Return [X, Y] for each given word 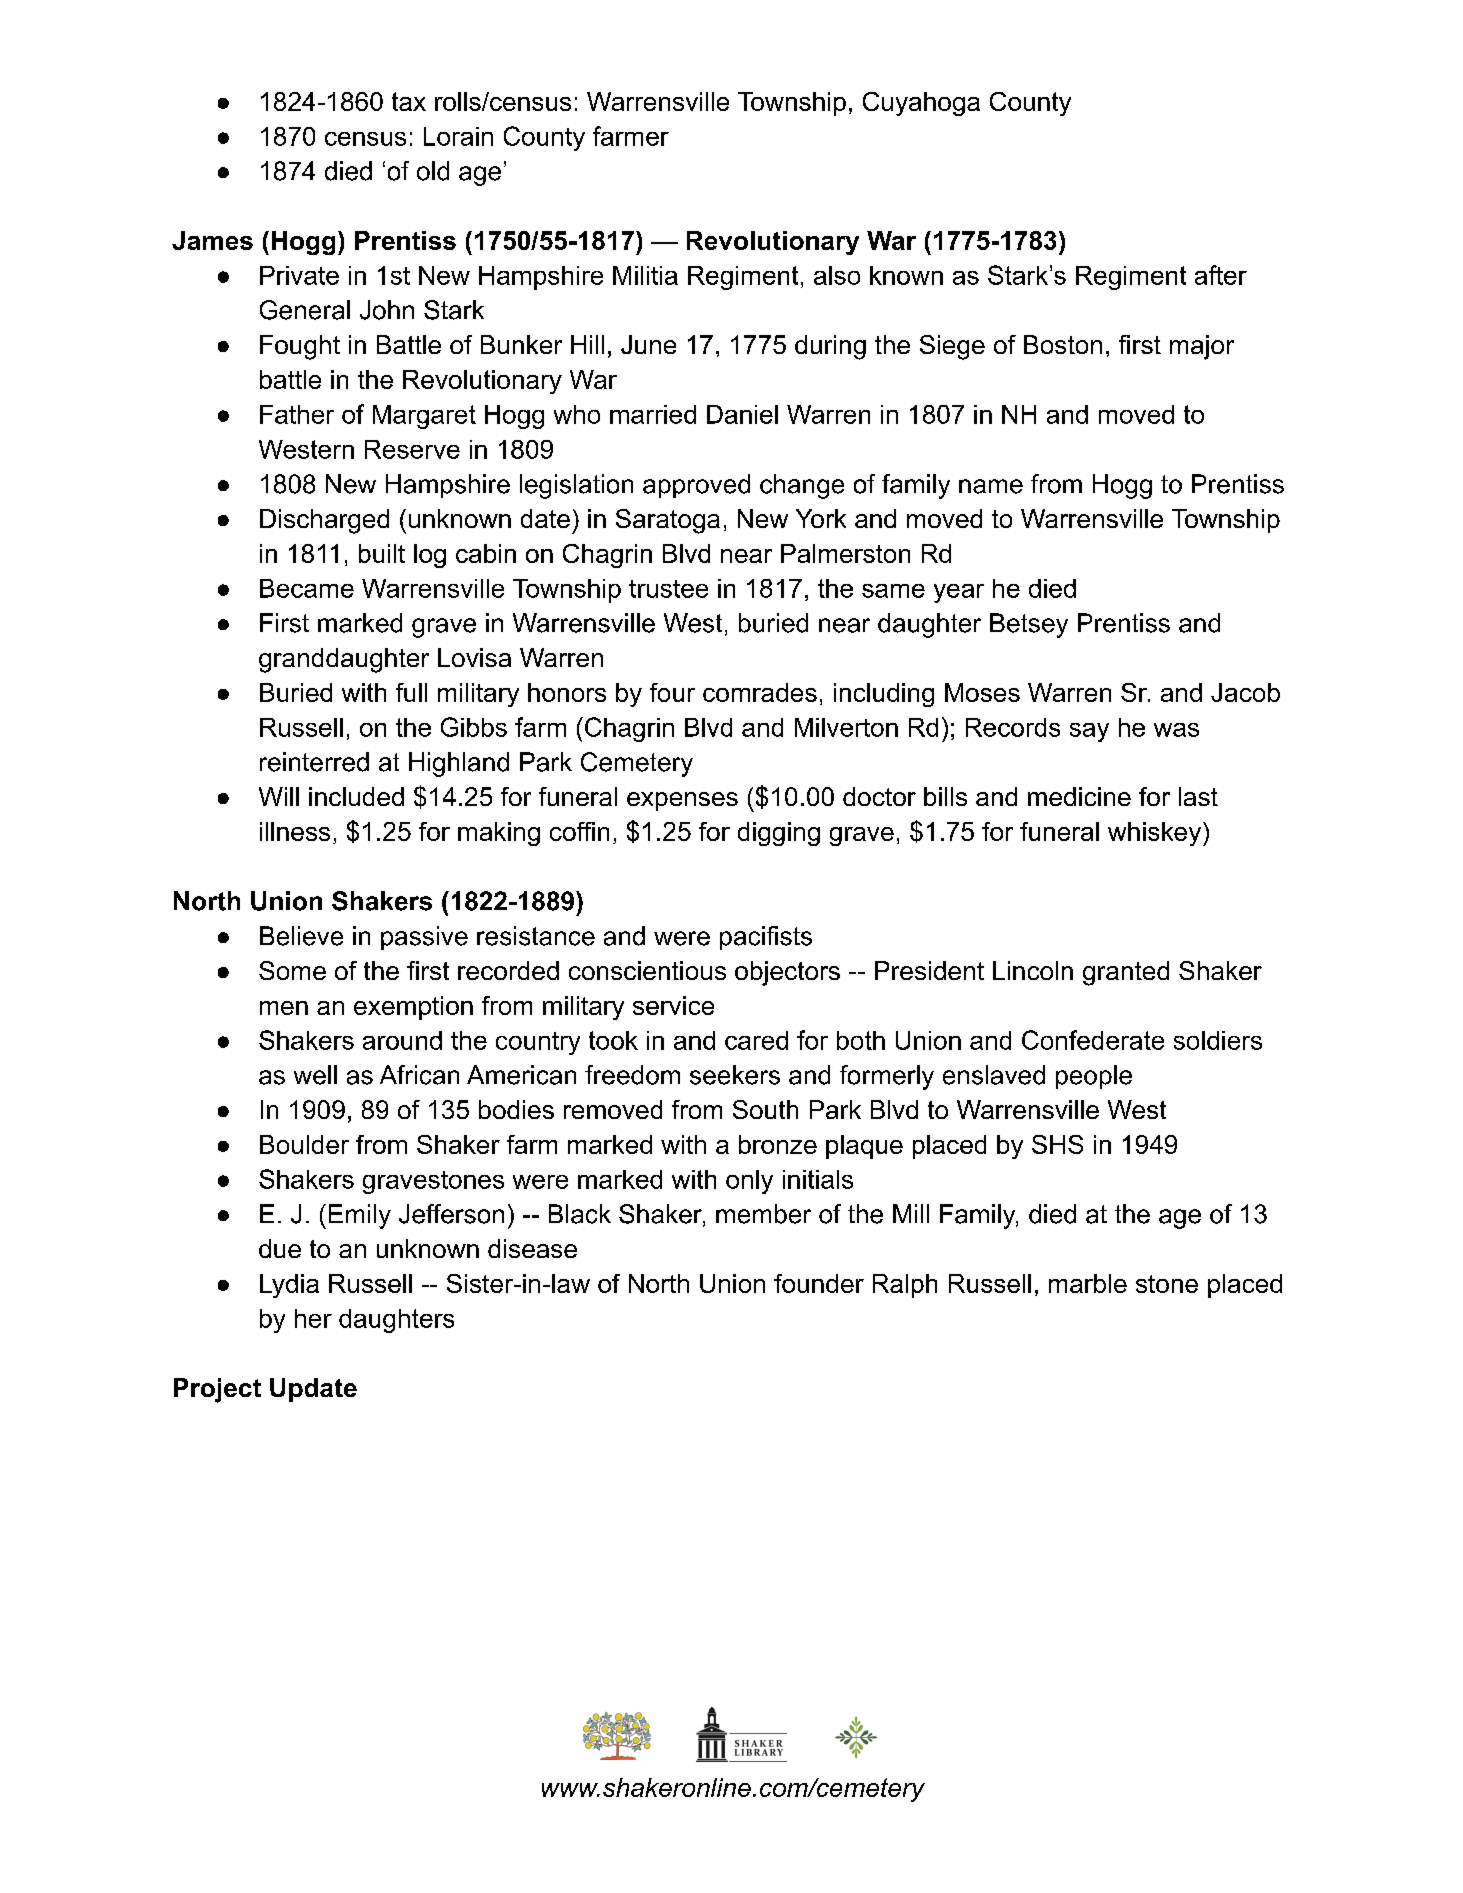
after [1221, 275]
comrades [760, 692]
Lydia [289, 1286]
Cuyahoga [921, 104]
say [1089, 732]
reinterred [314, 762]
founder [819, 1283]
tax [409, 101]
